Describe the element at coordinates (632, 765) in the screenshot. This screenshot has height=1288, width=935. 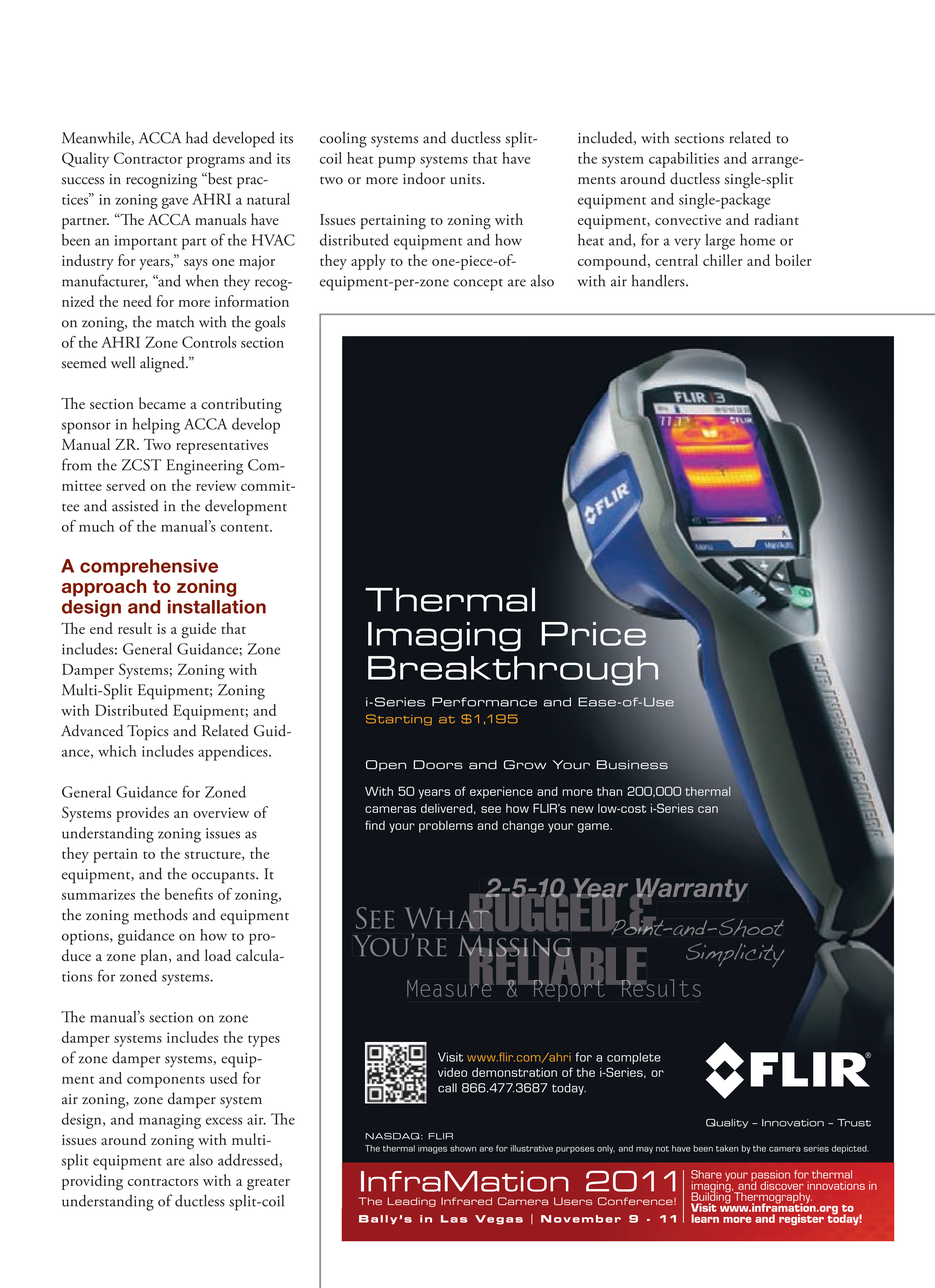
I see `Business` at that location.
